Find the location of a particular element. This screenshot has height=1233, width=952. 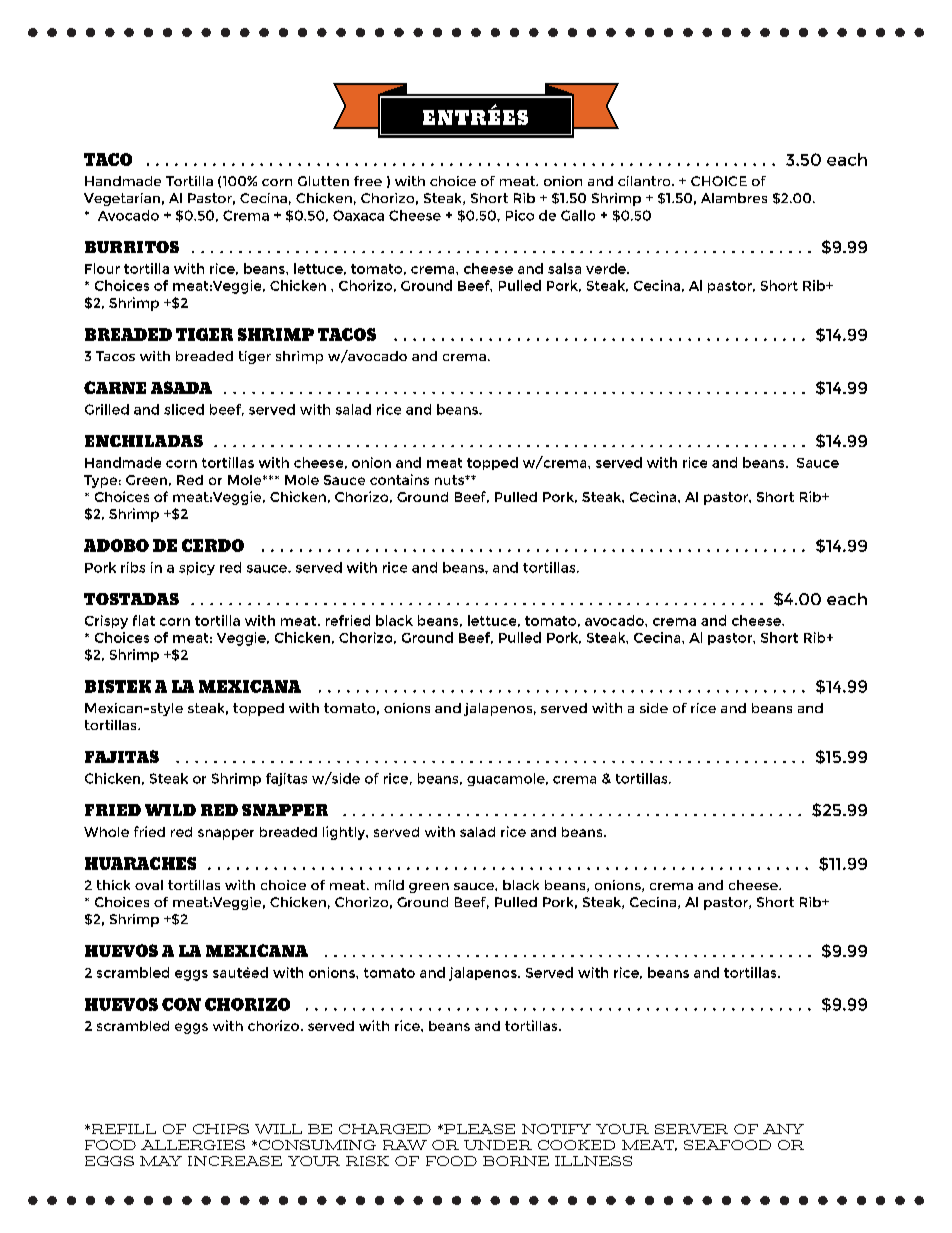

cilantro is located at coordinates (645, 181).
